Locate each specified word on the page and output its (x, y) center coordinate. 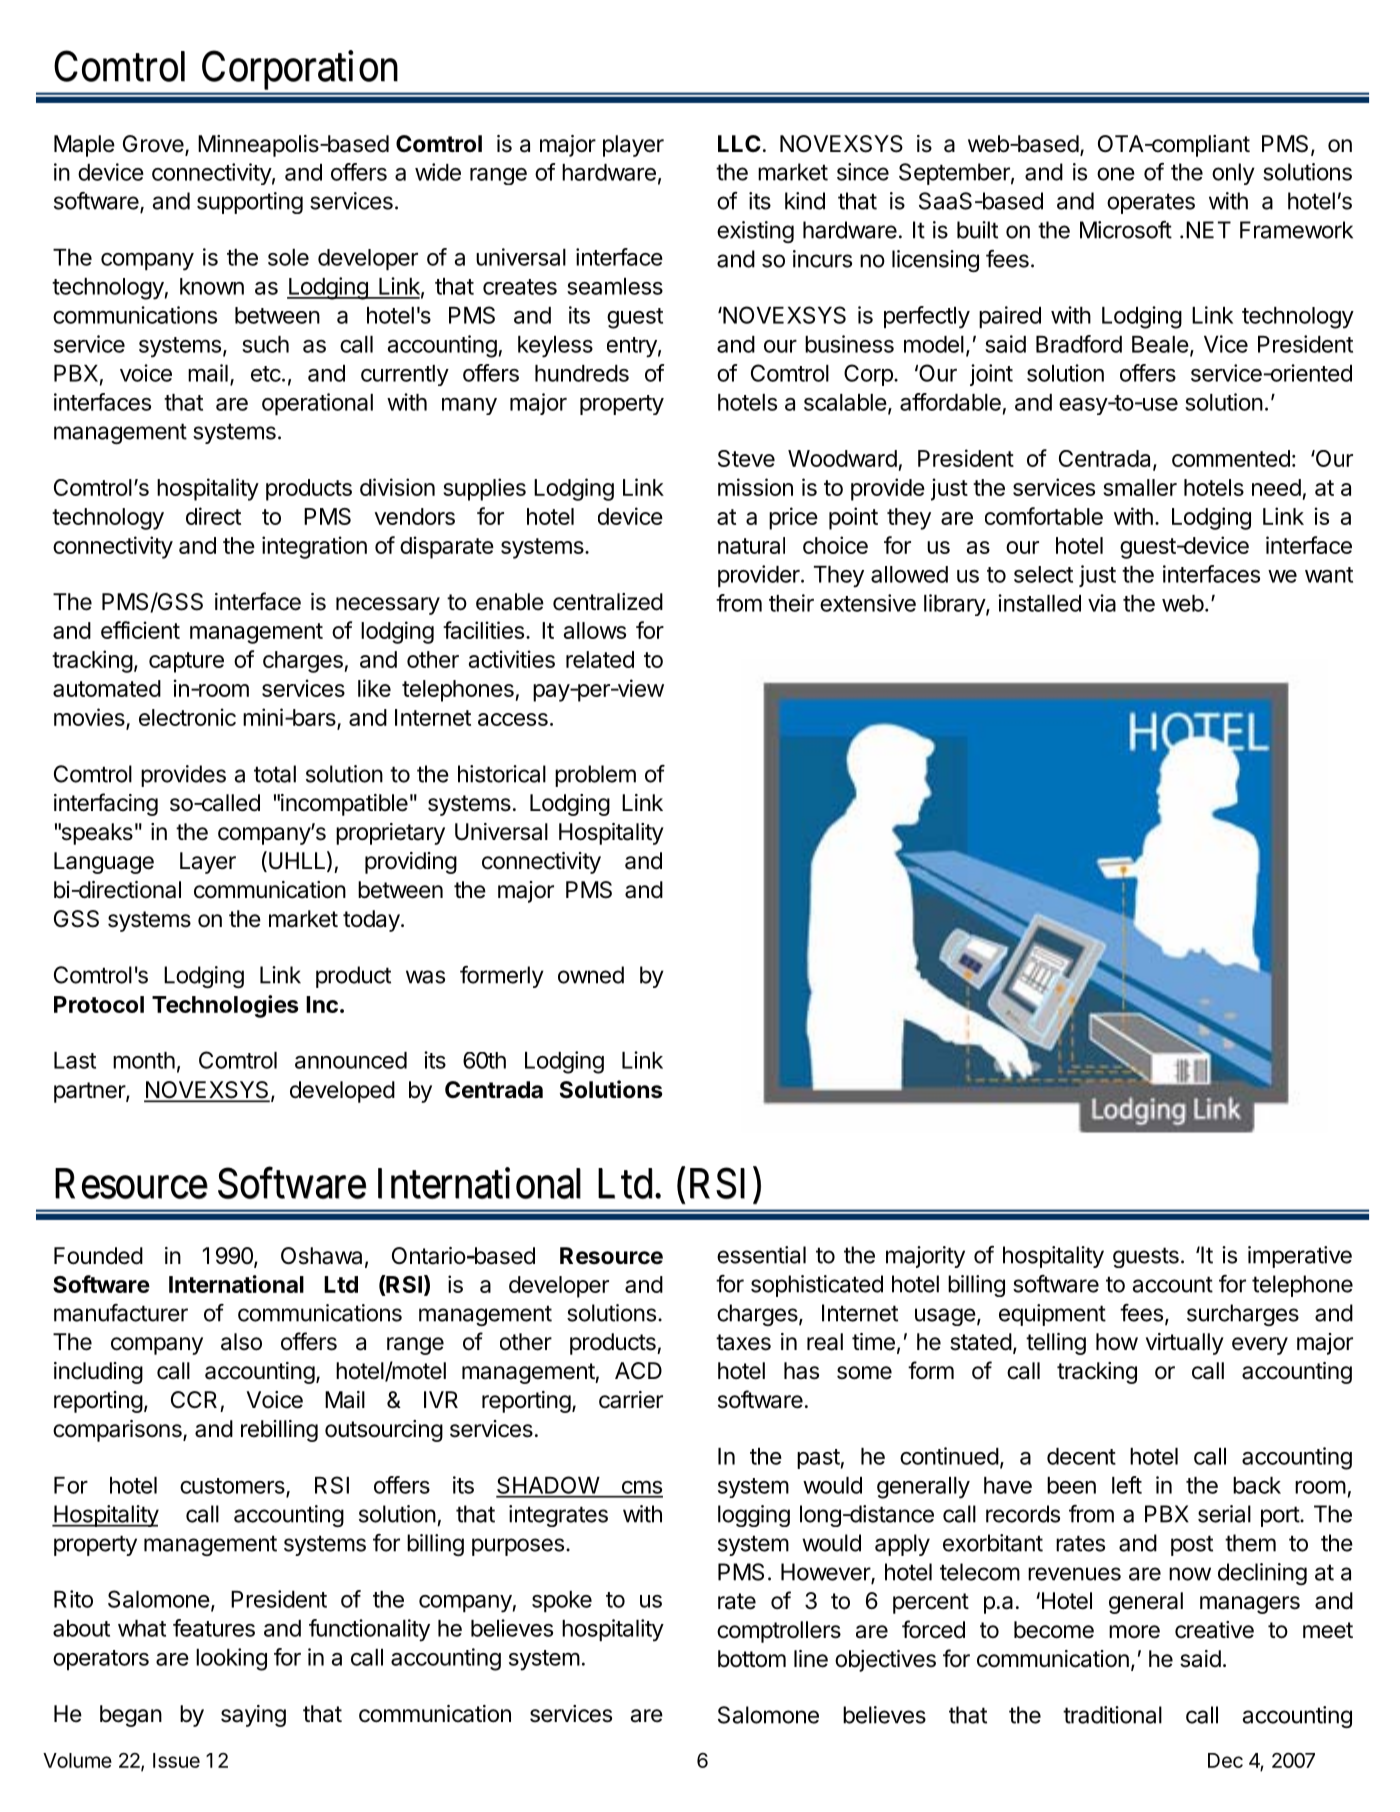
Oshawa (321, 1256)
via (1102, 603)
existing (755, 232)
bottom (752, 1659)
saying (253, 1716)
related (600, 659)
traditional (1112, 1715)
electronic (187, 717)
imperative (1300, 1257)
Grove (153, 144)
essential (761, 1255)
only (1233, 174)
